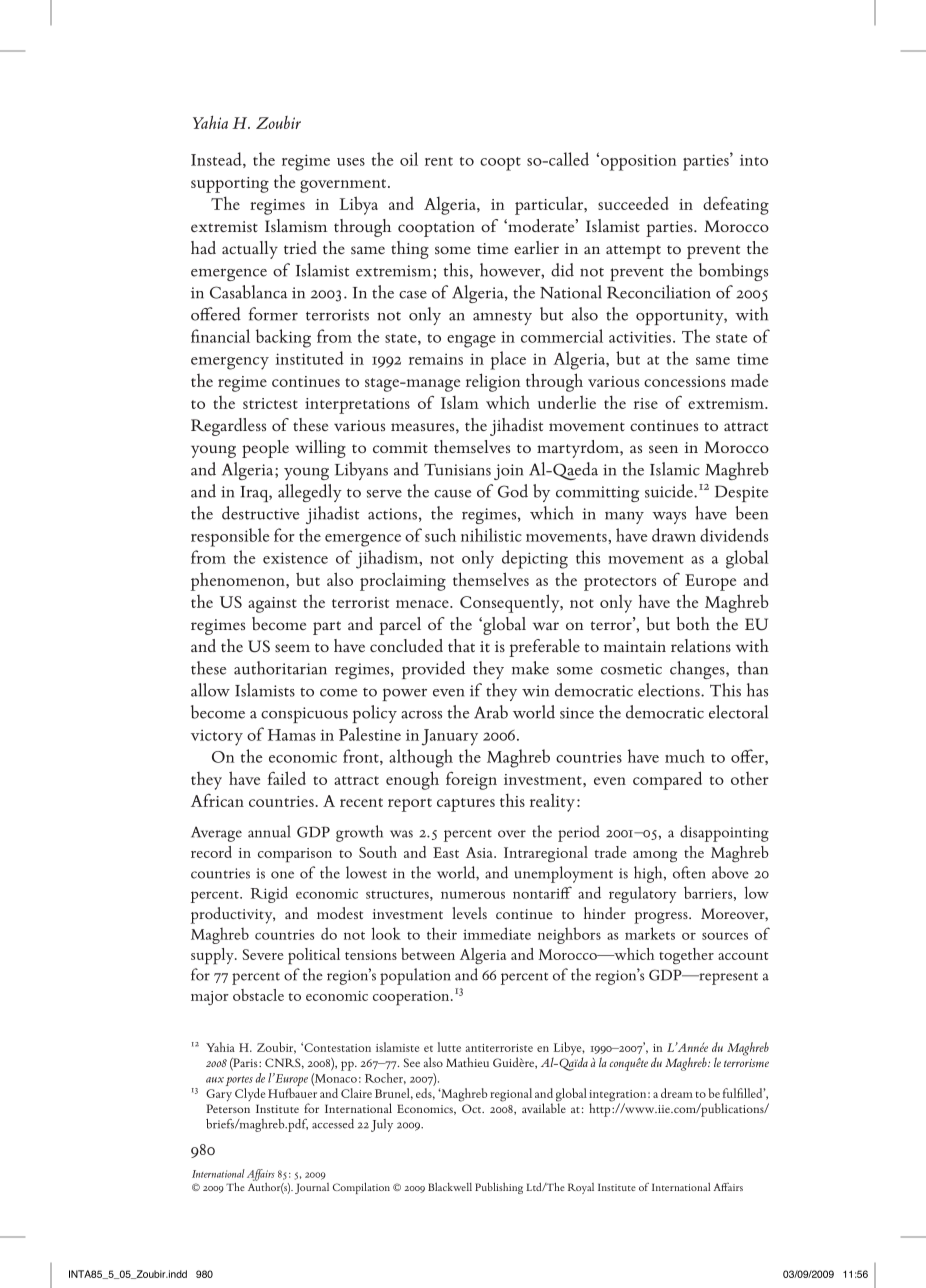 Image resolution: width=926 pixels, height=1288 pixels. I want to click on supporting, so click(230, 185).
